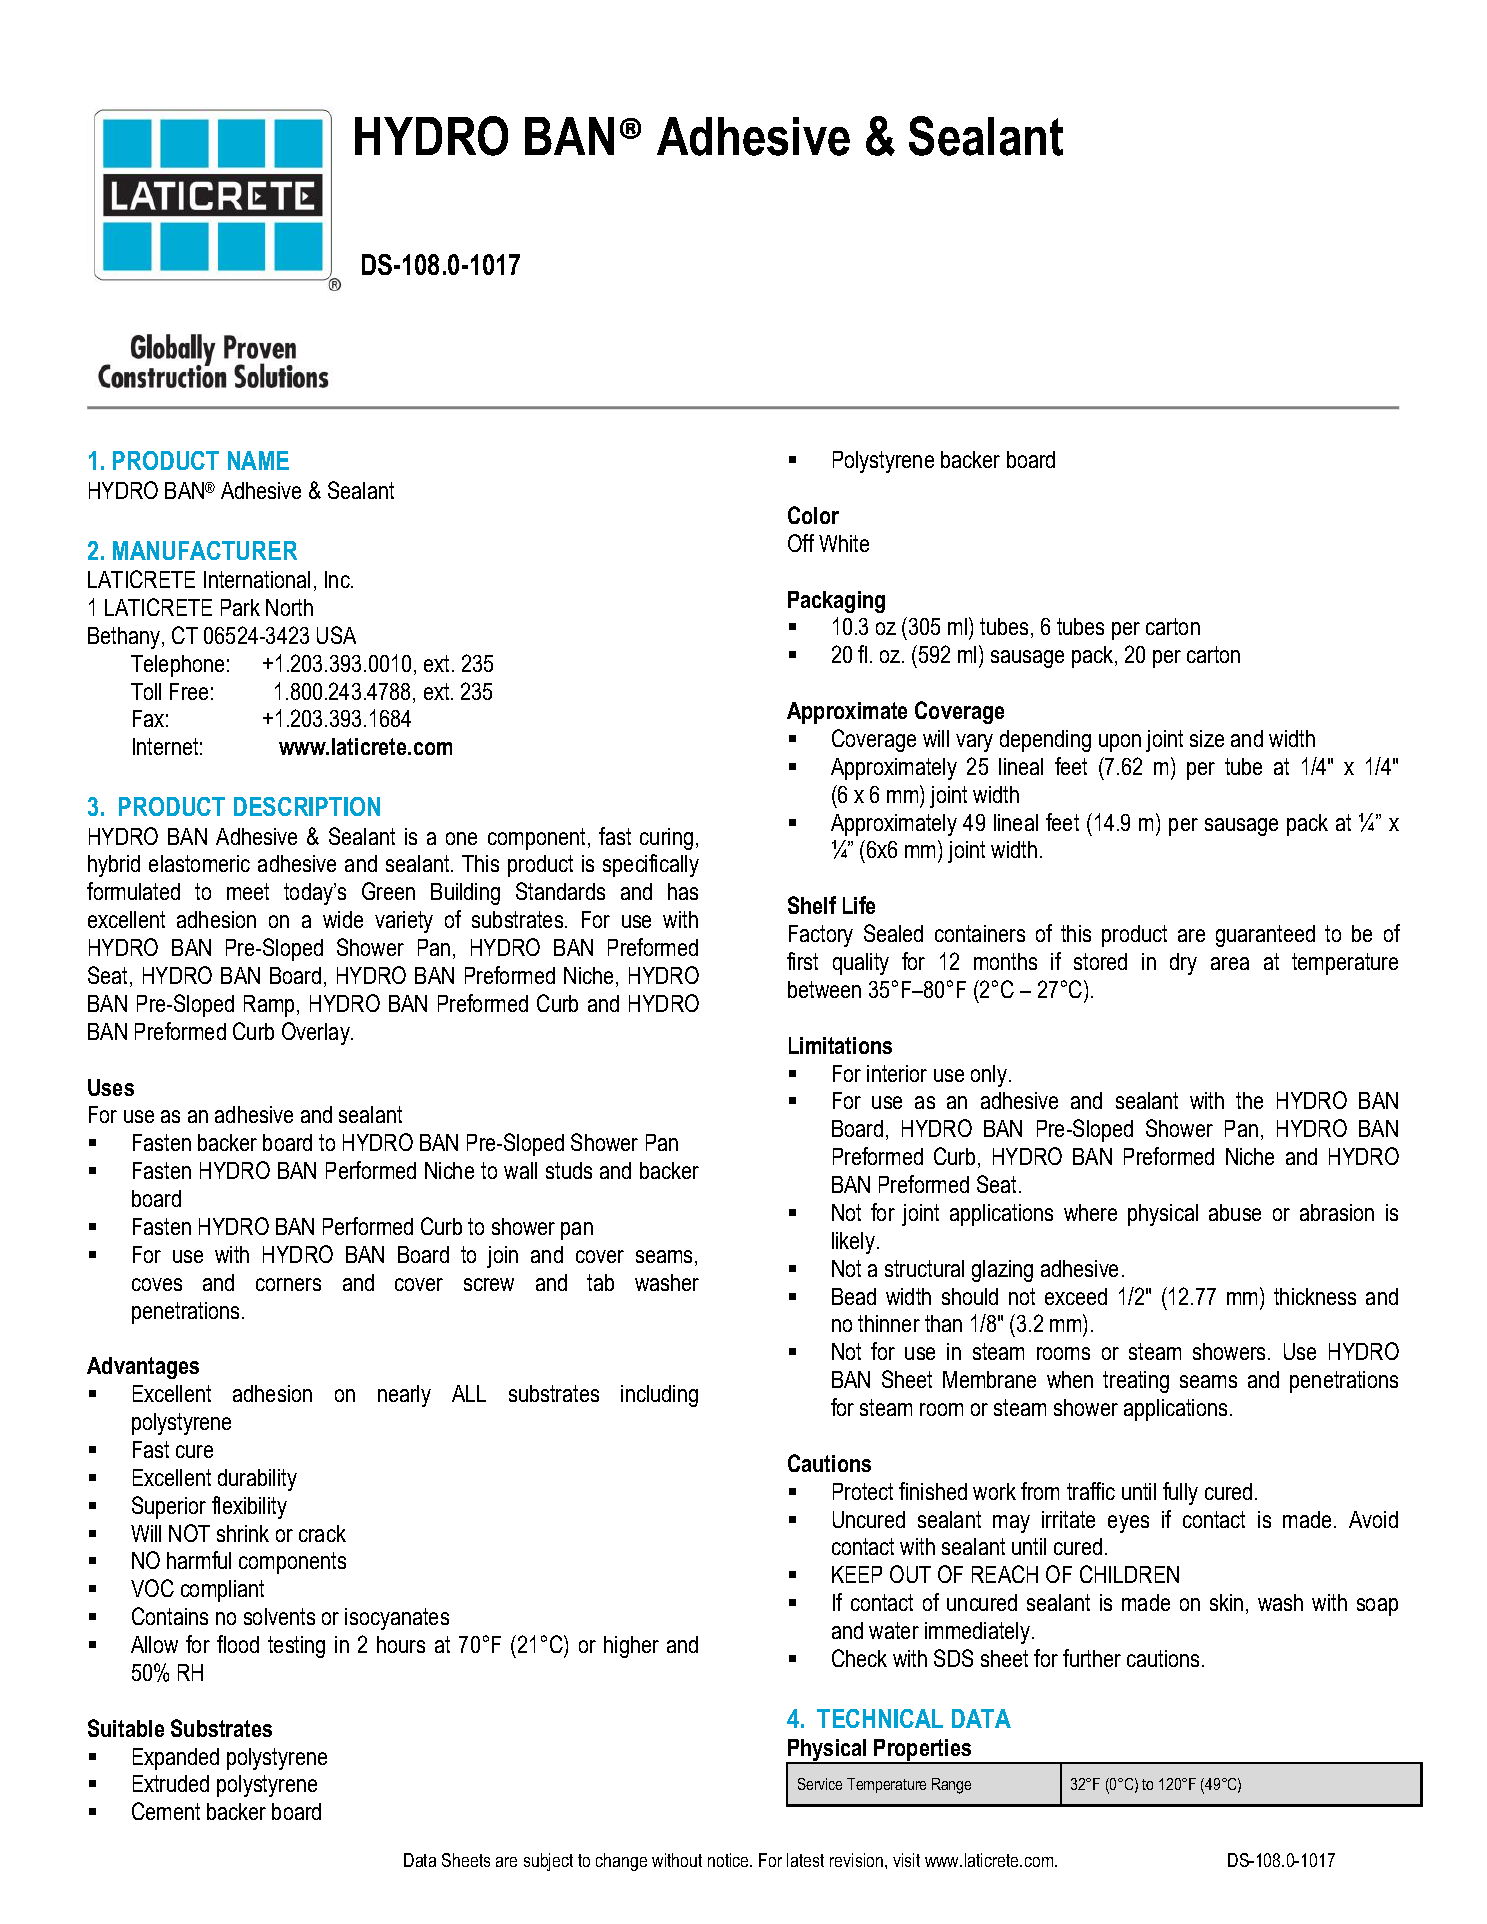  Describe the element at coordinates (166, 1811) in the image. I see `Cement` at that location.
